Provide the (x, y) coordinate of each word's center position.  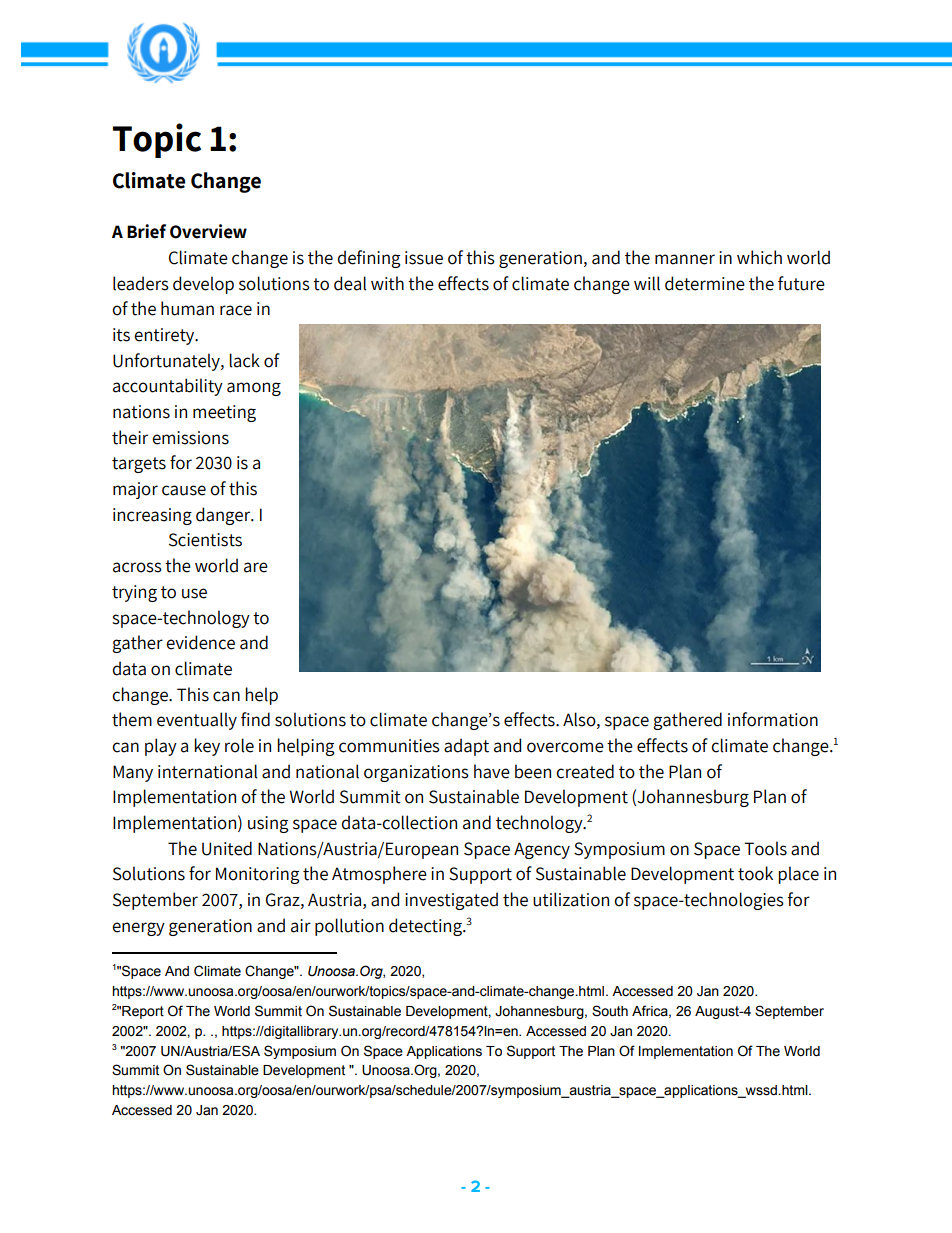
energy (138, 929)
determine (705, 283)
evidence (200, 642)
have (492, 771)
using (268, 824)
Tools (765, 848)
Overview (208, 231)
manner (685, 259)
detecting (426, 927)
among (254, 389)
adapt (466, 747)
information (773, 719)
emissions (190, 438)
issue (424, 258)
